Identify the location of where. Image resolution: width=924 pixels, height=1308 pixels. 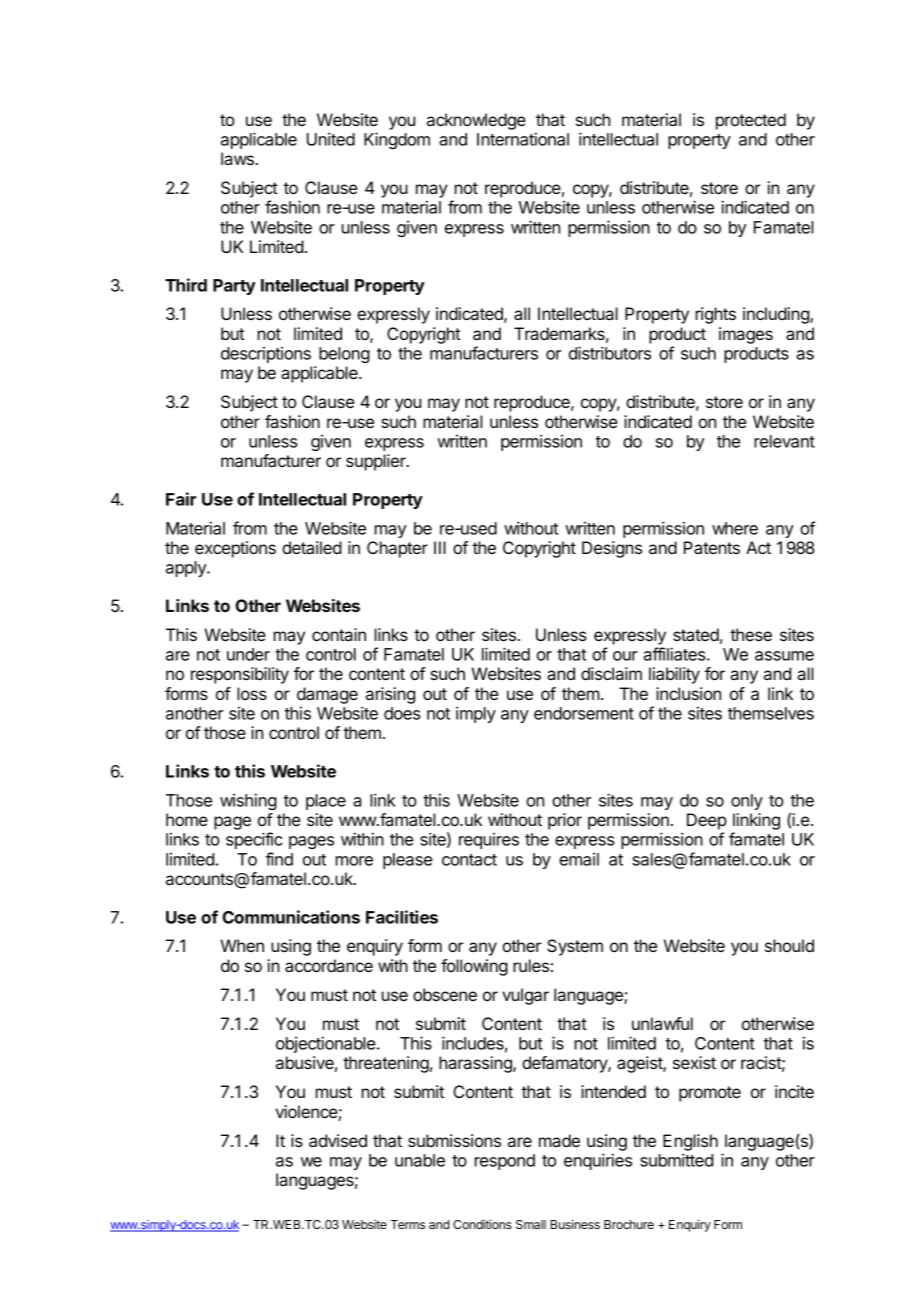
(735, 528).
